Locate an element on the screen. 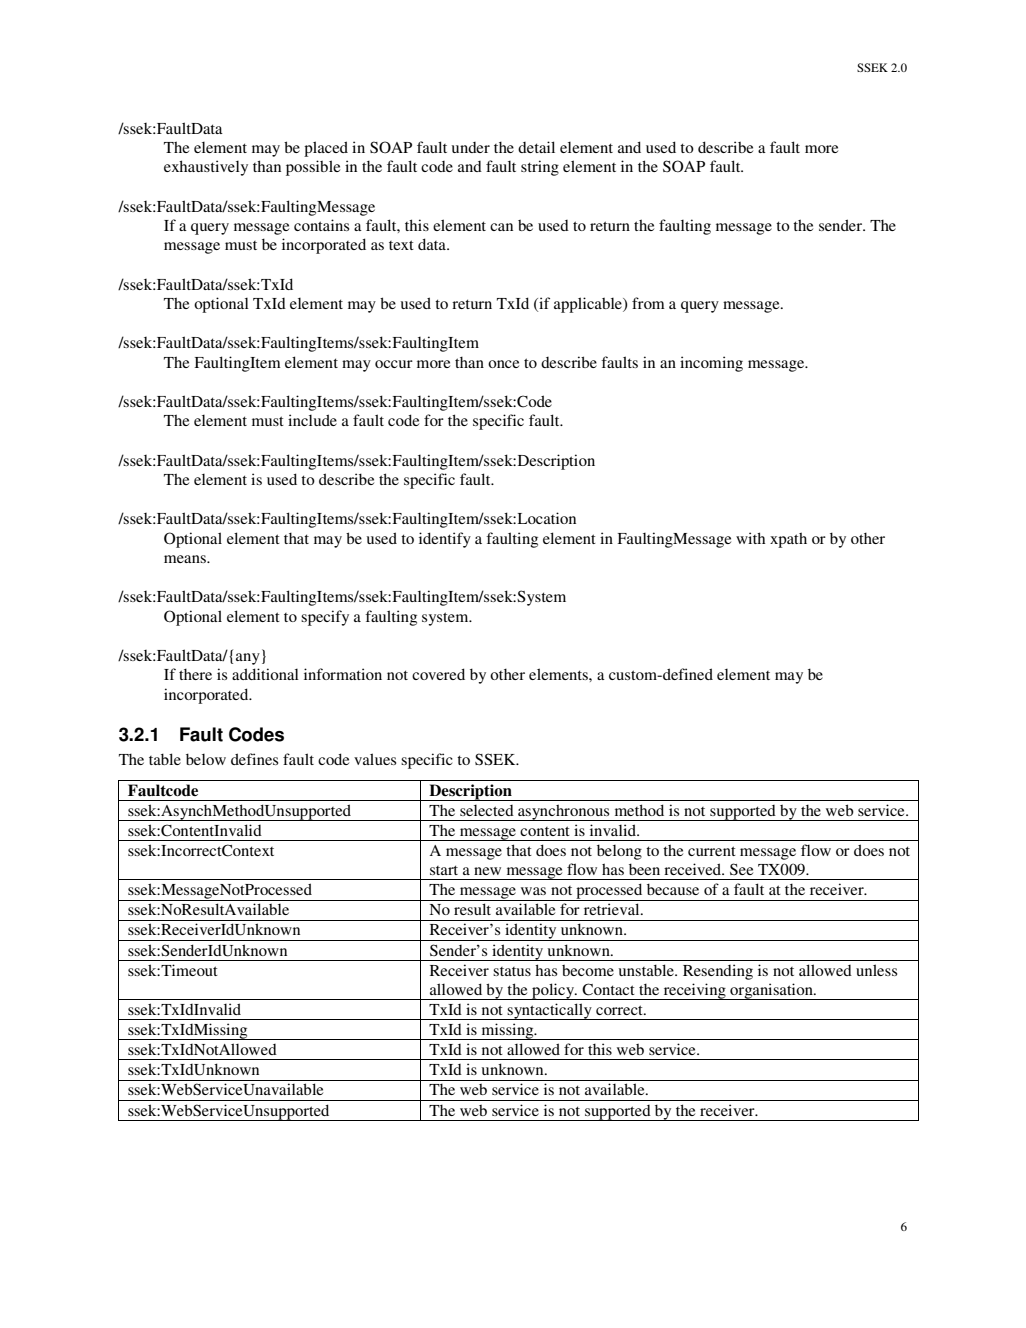 The image size is (1026, 1328). specify is located at coordinates (325, 618).
